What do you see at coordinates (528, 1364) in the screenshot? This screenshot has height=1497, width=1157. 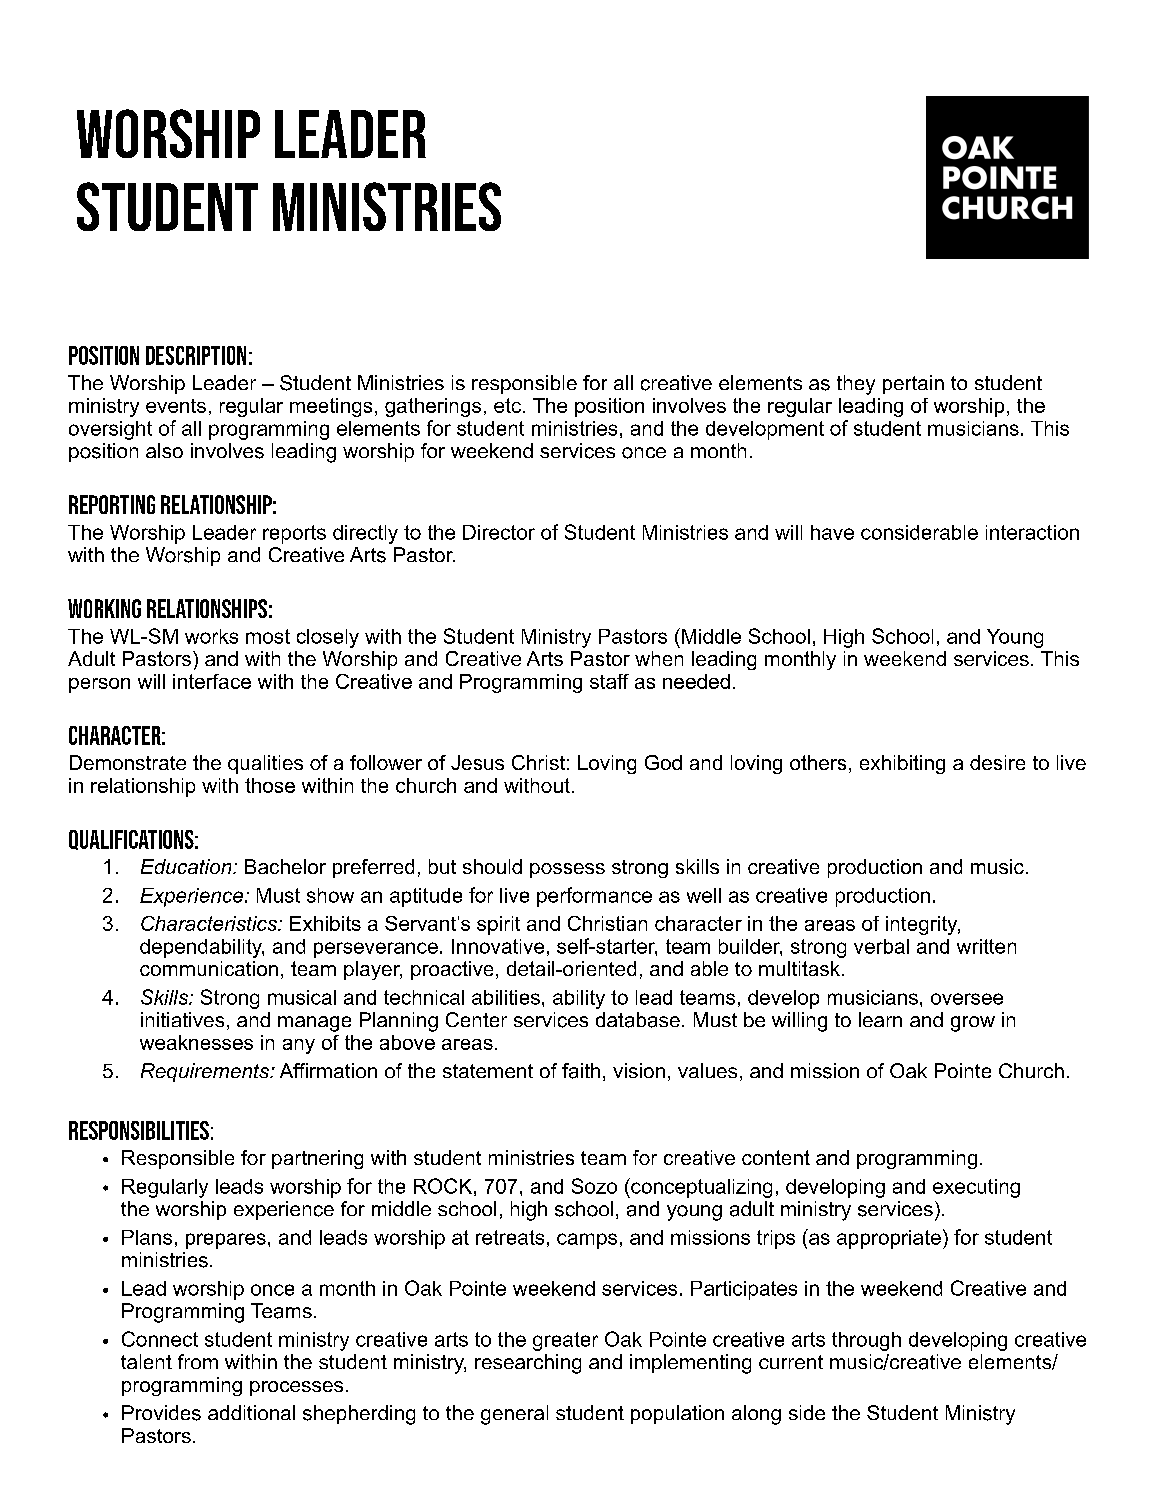 I see `researching` at bounding box center [528, 1364].
